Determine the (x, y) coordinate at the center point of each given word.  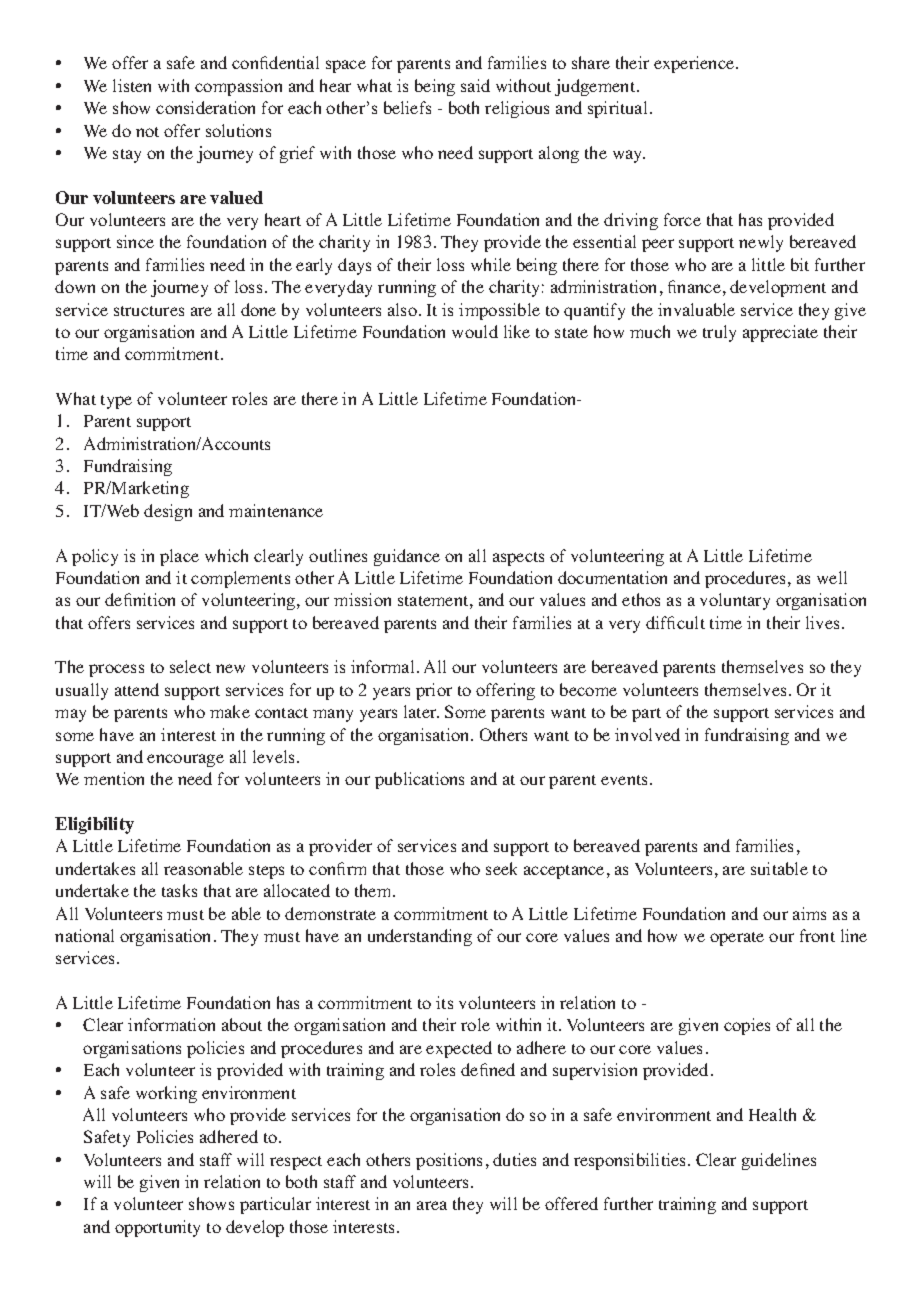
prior (434, 691)
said (475, 85)
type (116, 402)
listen (132, 85)
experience (695, 64)
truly (719, 333)
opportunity (157, 1228)
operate (737, 939)
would (475, 331)
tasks (179, 890)
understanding (420, 937)
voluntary (735, 601)
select (190, 666)
